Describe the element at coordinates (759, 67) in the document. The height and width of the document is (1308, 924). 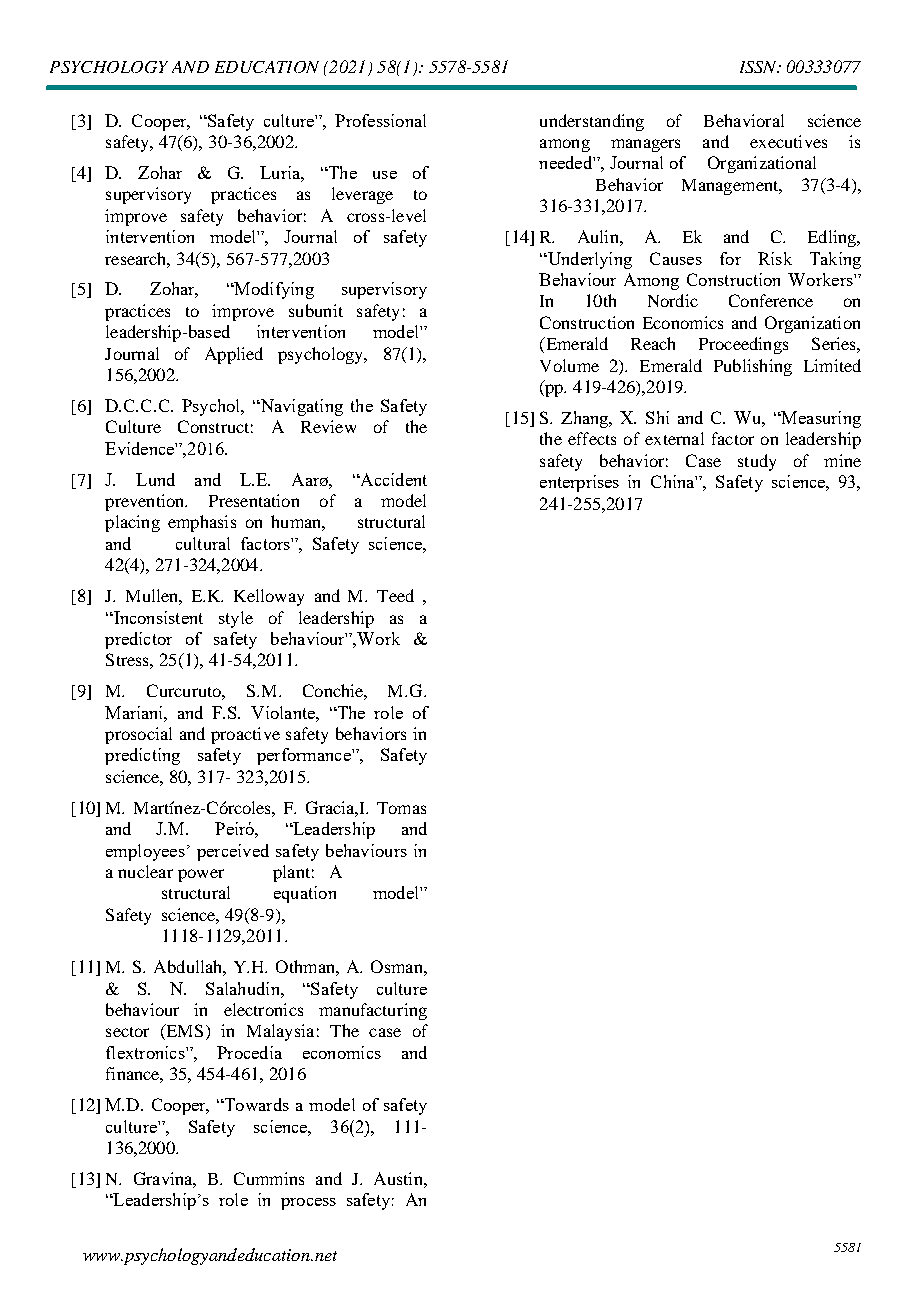
I see `ISSN` at that location.
